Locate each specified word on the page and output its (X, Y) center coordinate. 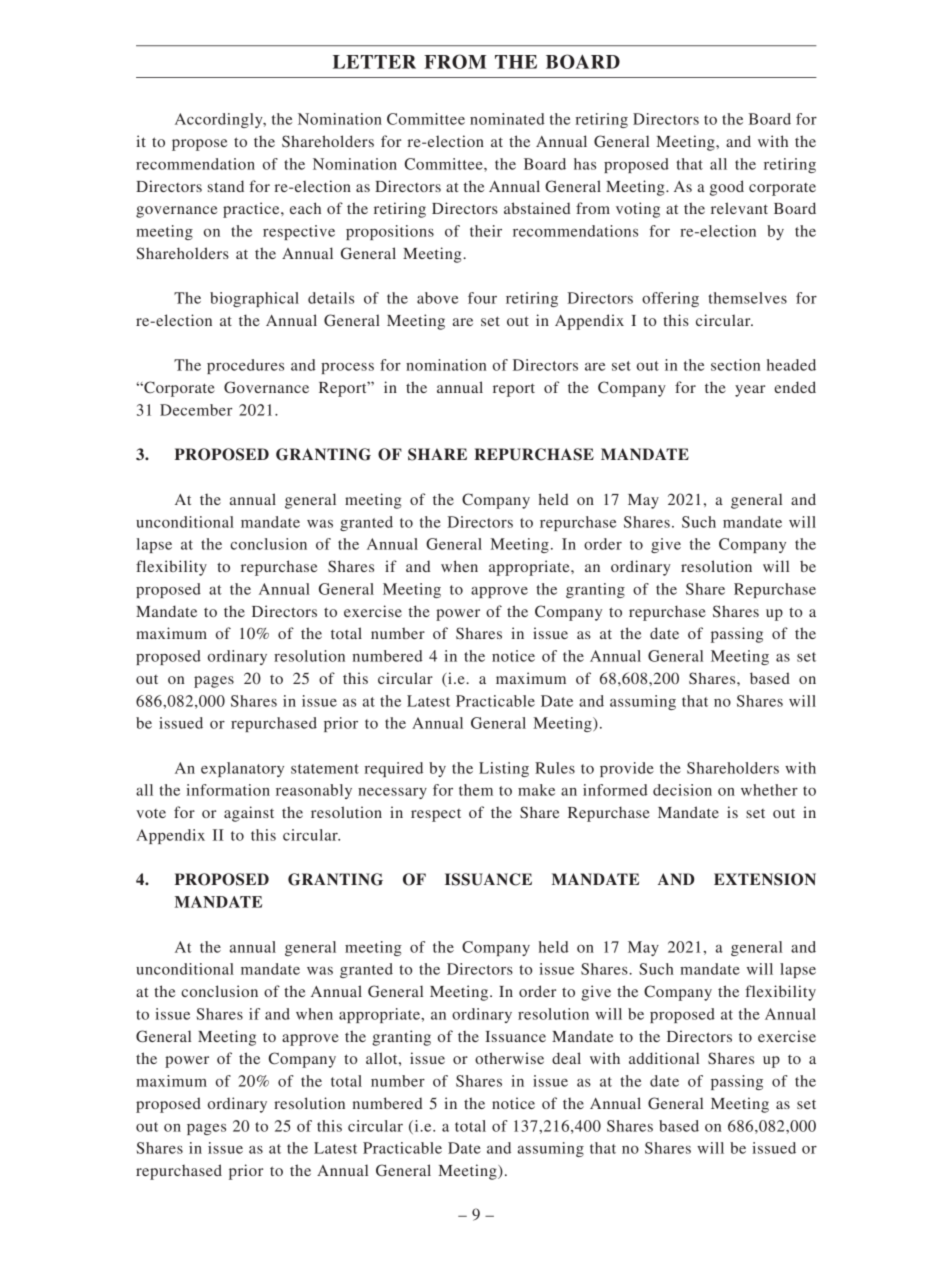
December (196, 410)
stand (226, 186)
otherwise (509, 1058)
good (727, 188)
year (750, 391)
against (249, 814)
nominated (507, 119)
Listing (504, 769)
